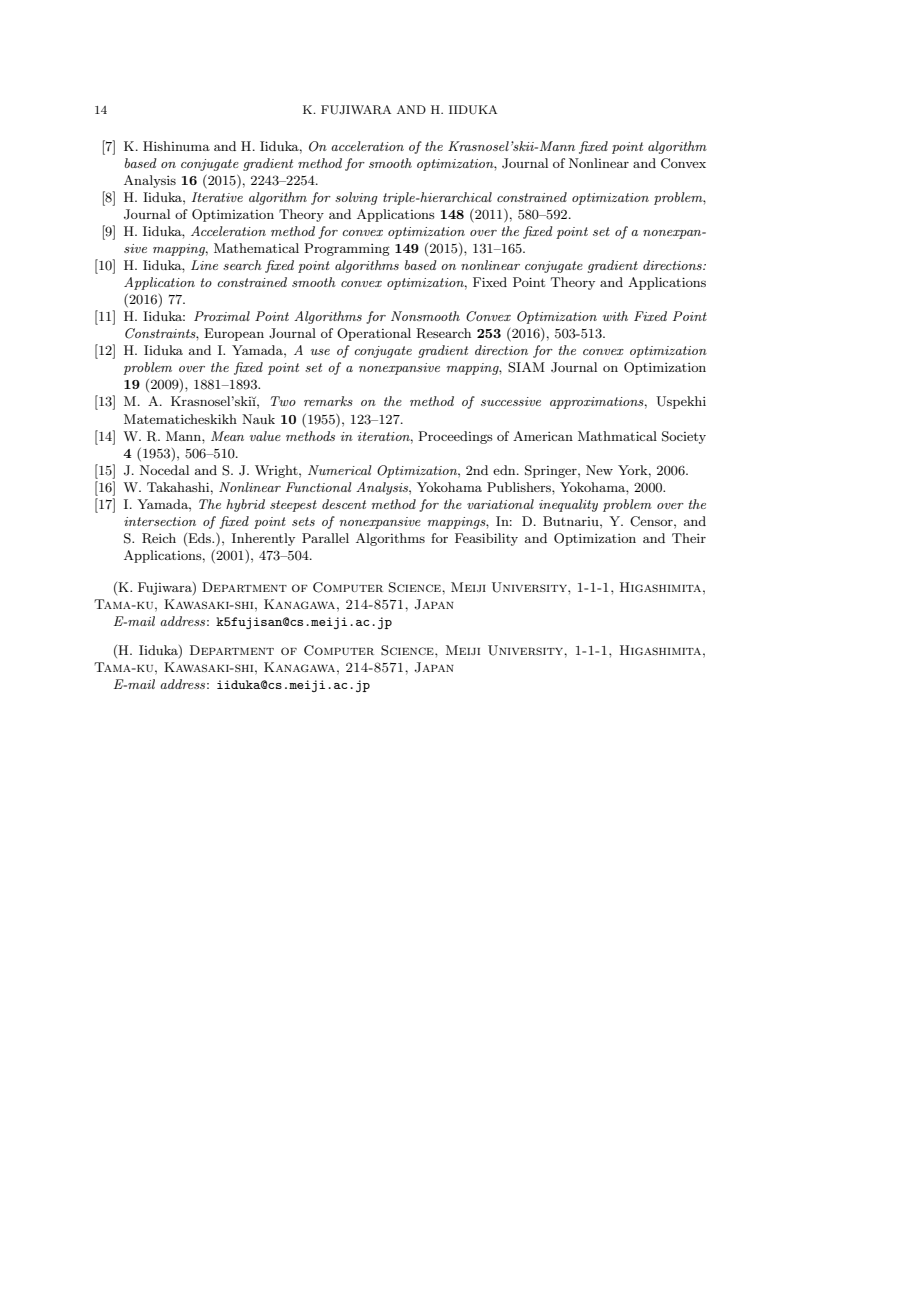 This image has height=1308, width=924. What do you see at coordinates (234, 334) in the image?
I see `European` at bounding box center [234, 334].
